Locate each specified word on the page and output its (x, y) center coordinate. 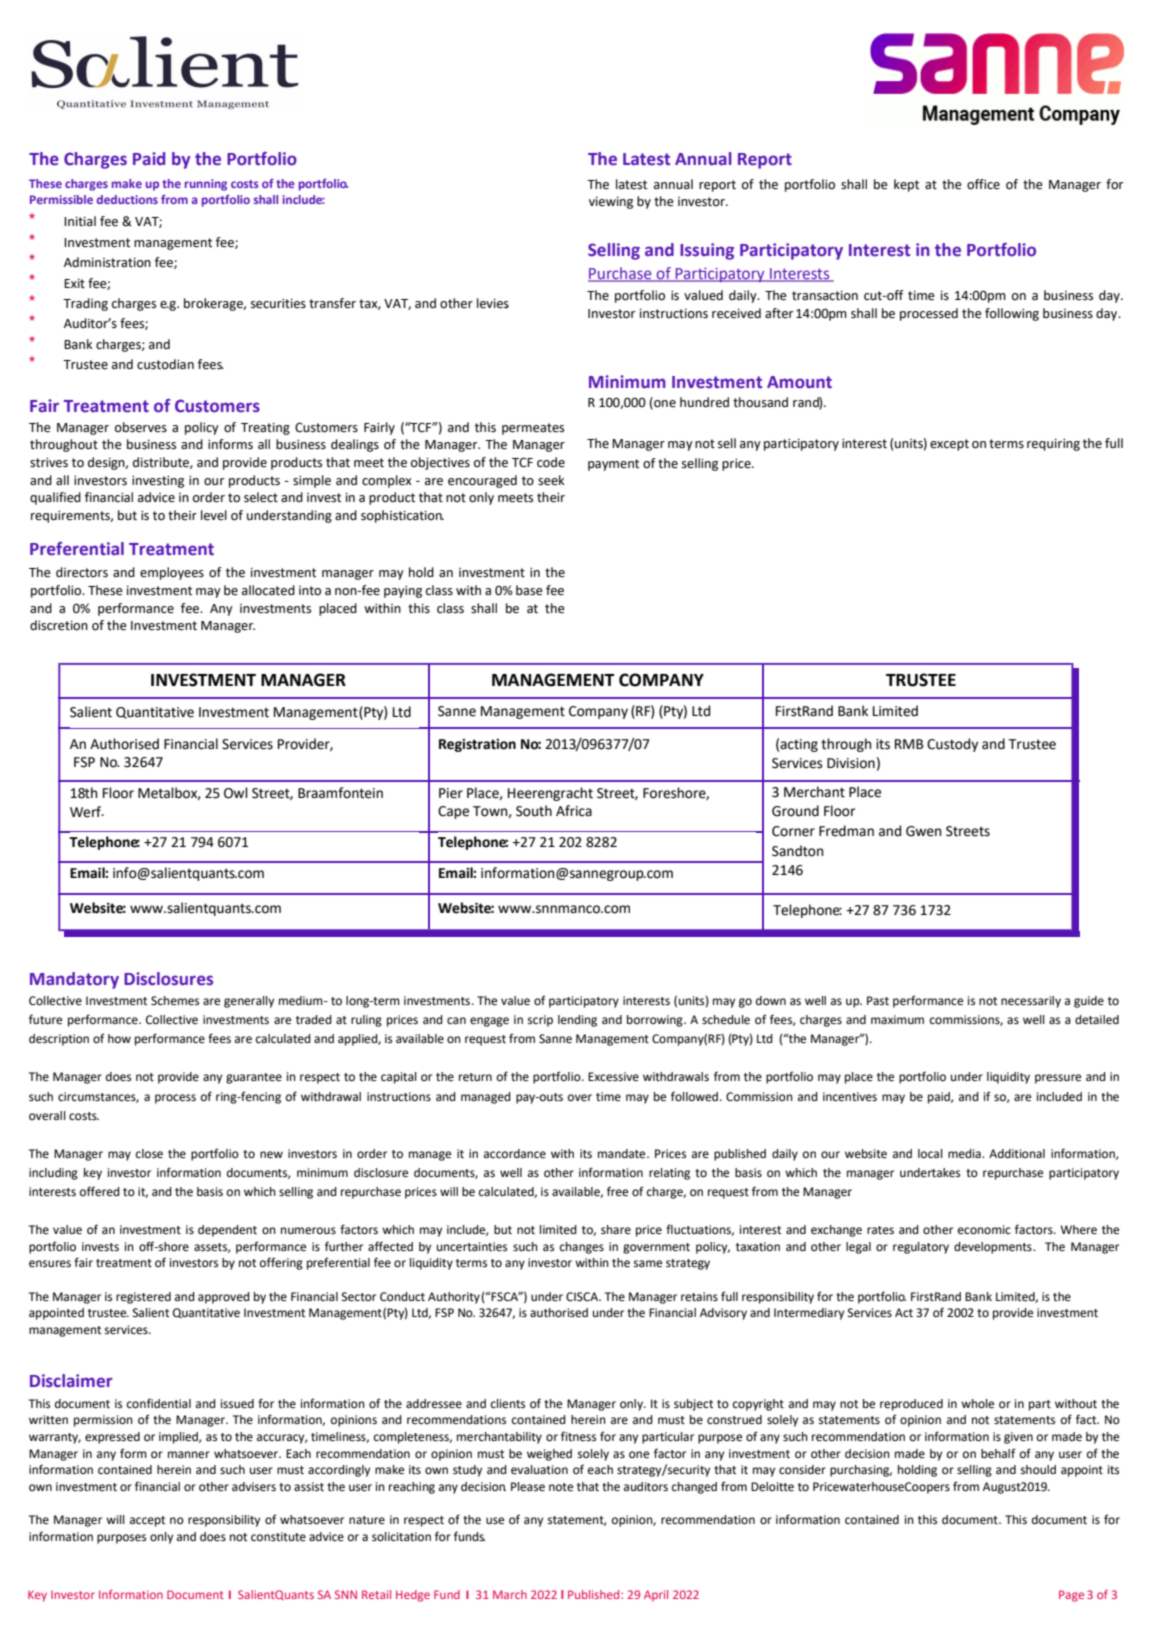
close (149, 1154)
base (529, 590)
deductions (127, 199)
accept (147, 1521)
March (510, 1594)
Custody (952, 745)
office (983, 184)
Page (1071, 1596)
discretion (59, 625)
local (930, 1153)
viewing (611, 203)
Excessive (613, 1077)
